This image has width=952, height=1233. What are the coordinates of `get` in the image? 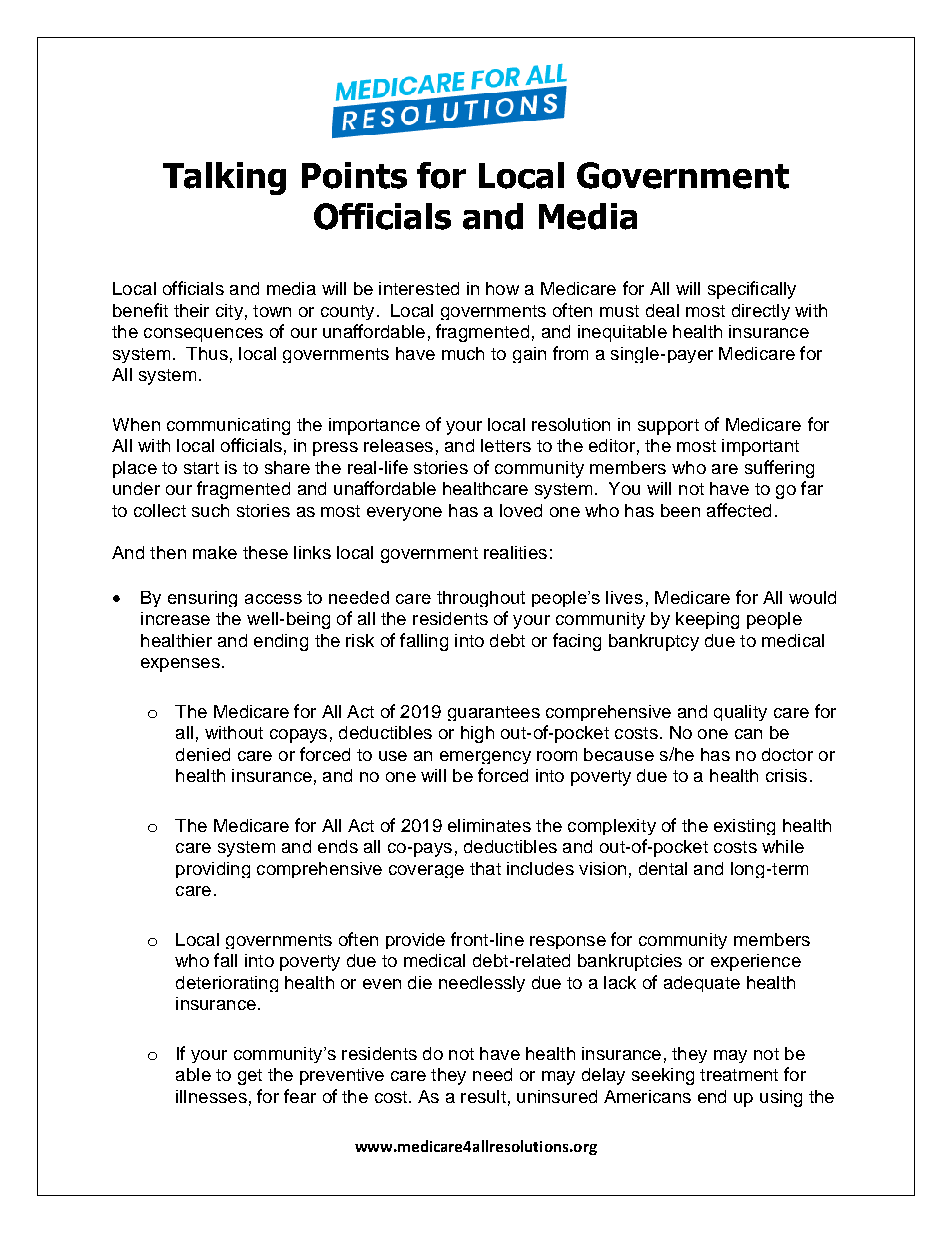 It's located at (250, 1077).
